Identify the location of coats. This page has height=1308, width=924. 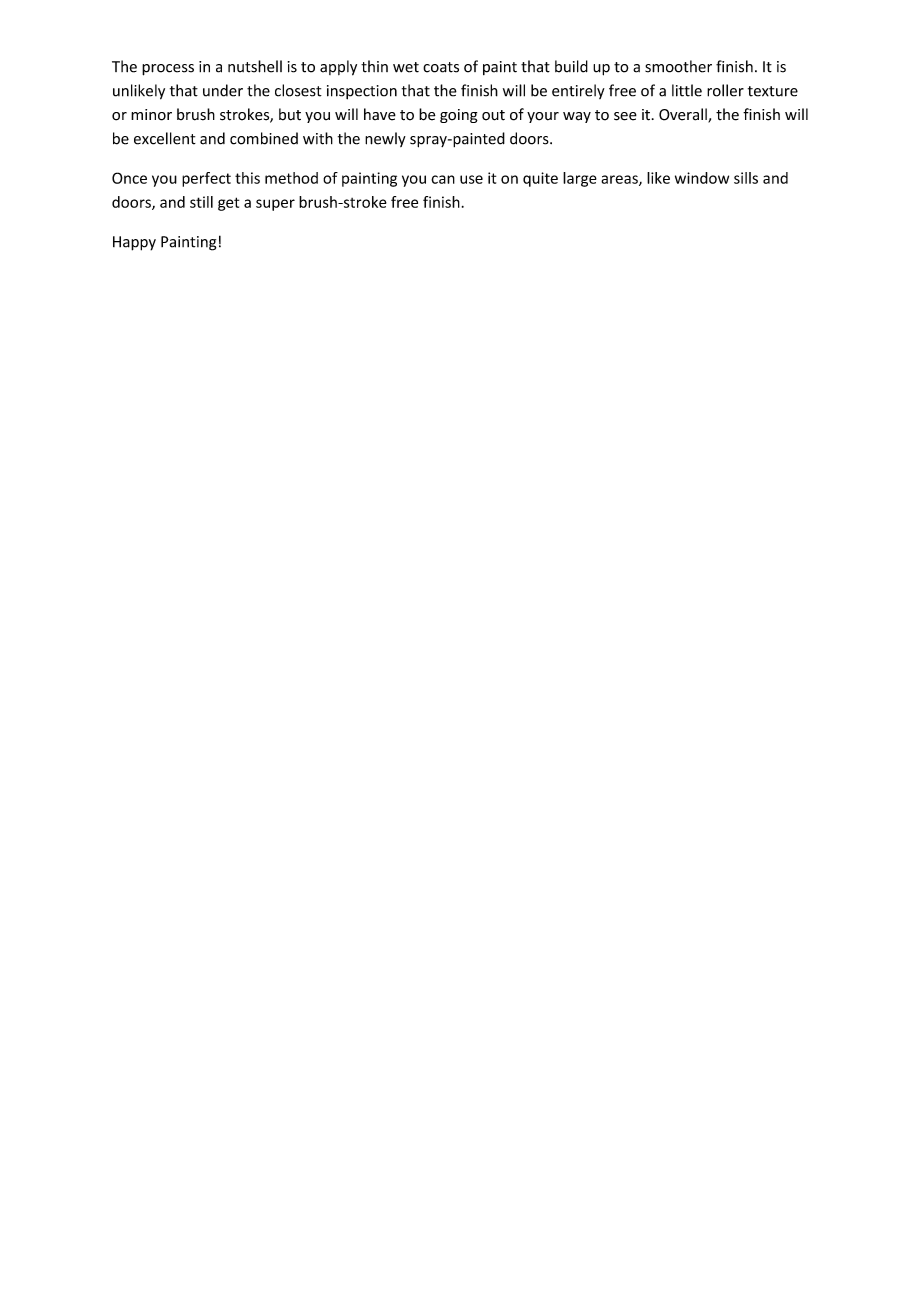
(441, 67).
